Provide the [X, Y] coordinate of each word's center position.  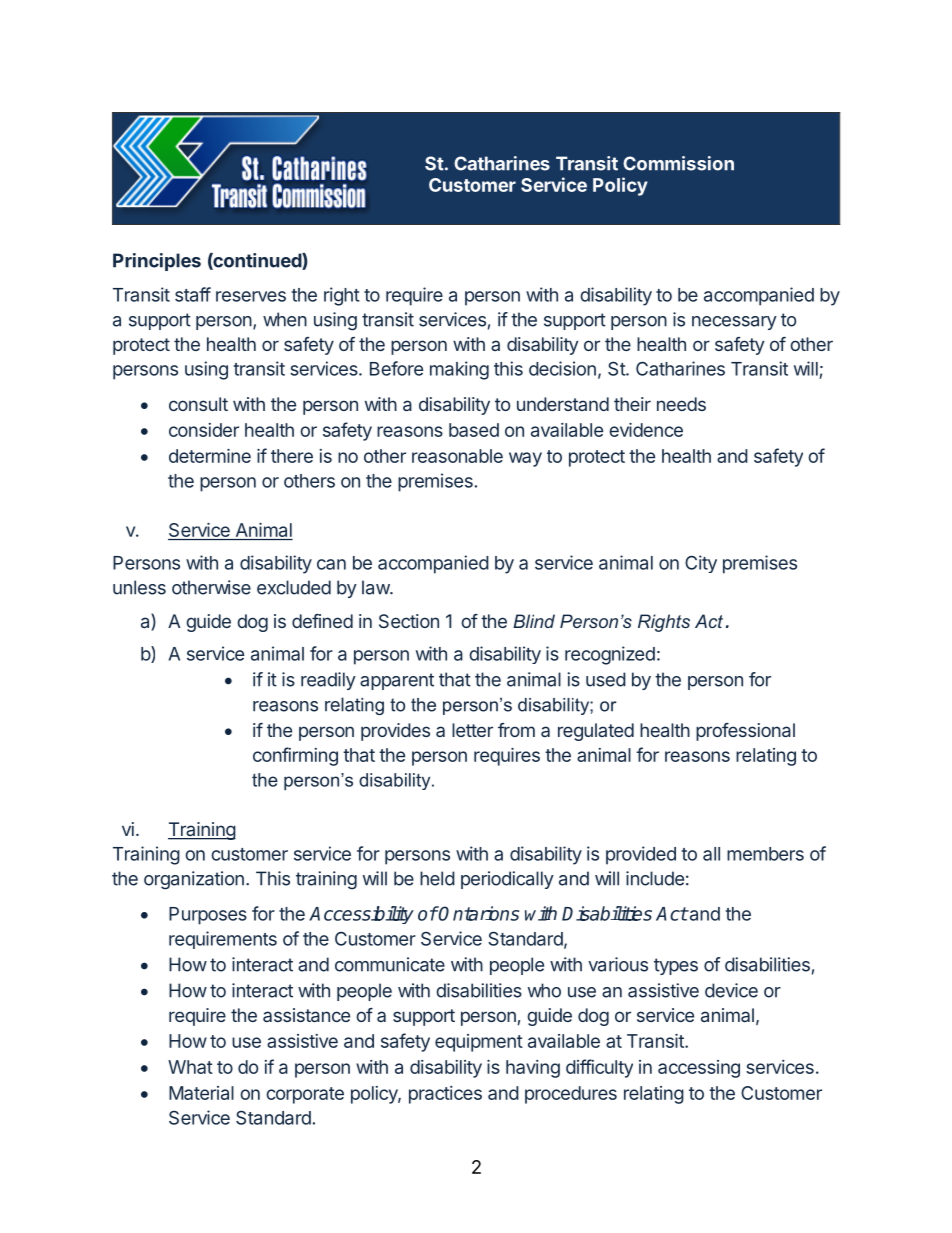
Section [409, 621]
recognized [610, 655]
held [437, 878]
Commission [678, 163]
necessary [734, 323]
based [474, 430]
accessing [699, 1069]
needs [681, 404]
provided [641, 855]
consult [198, 404]
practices [445, 1095]
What [190, 1067]
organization [194, 880]
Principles [157, 262]
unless [139, 587]
